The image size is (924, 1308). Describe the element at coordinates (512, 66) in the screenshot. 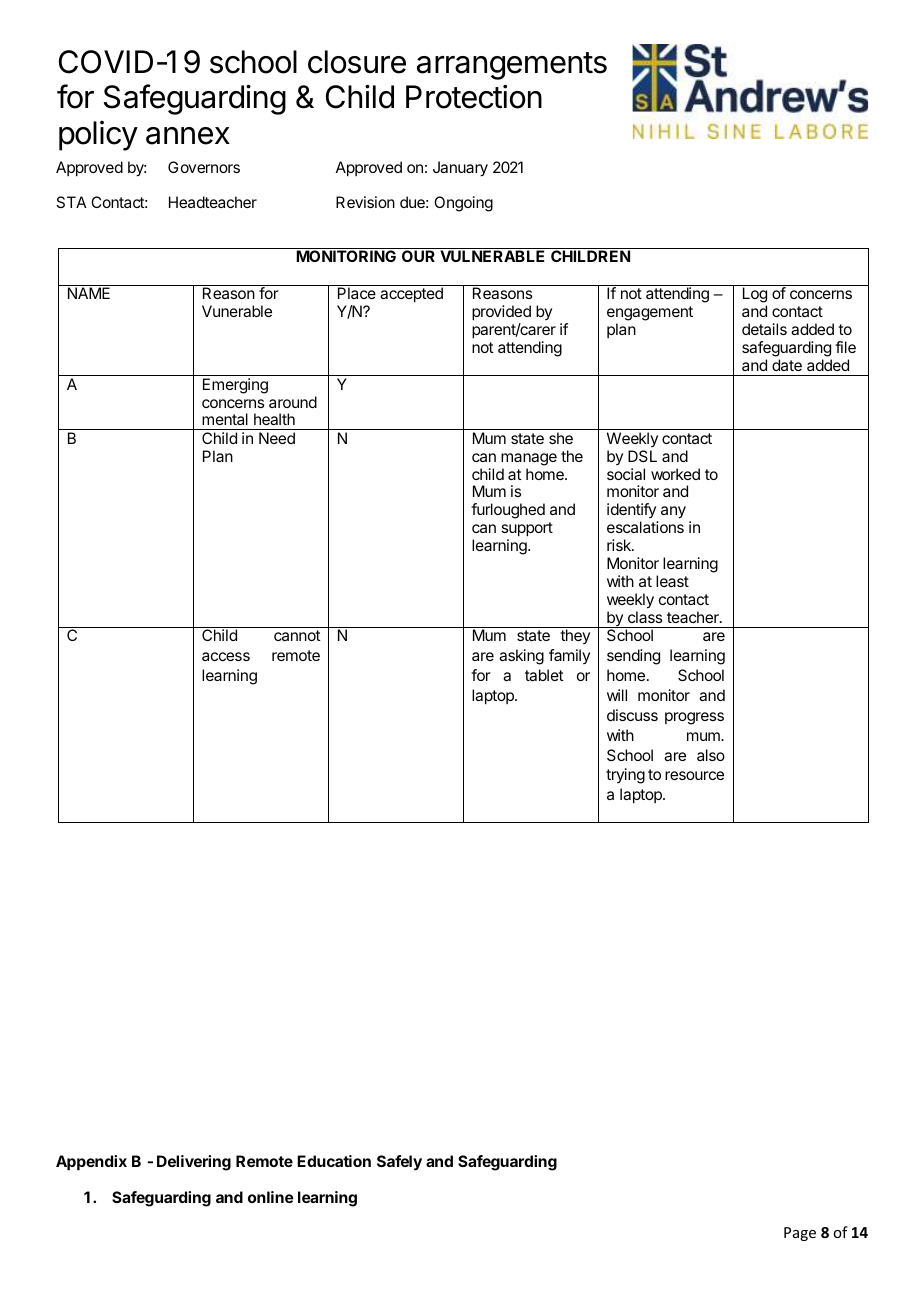

I see `arrangements` at that location.
